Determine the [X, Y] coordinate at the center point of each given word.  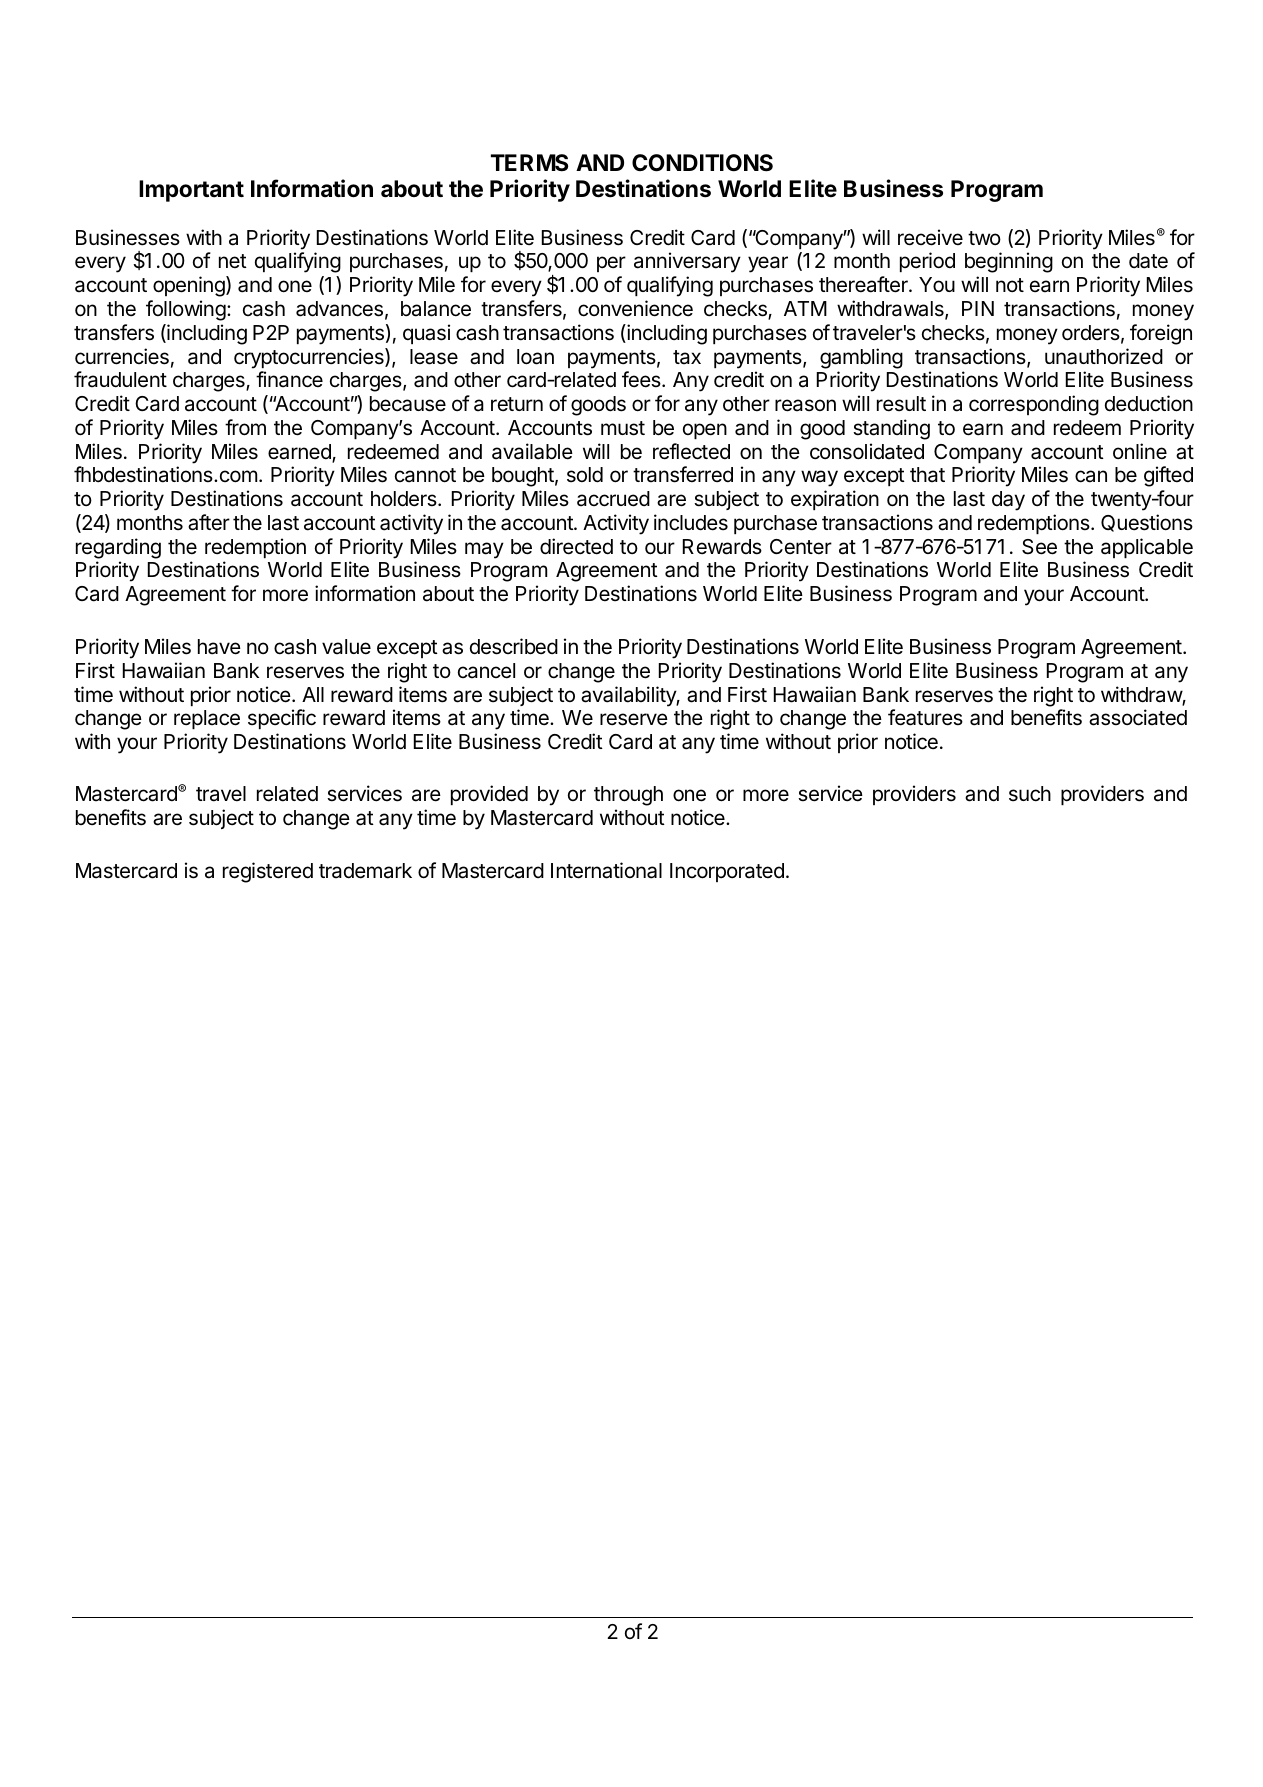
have [219, 647]
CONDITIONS [702, 163]
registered [268, 872]
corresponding [1034, 405]
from [245, 427]
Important [191, 191]
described [514, 646]
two [984, 238]
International [606, 870]
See [1039, 547]
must [623, 428]
